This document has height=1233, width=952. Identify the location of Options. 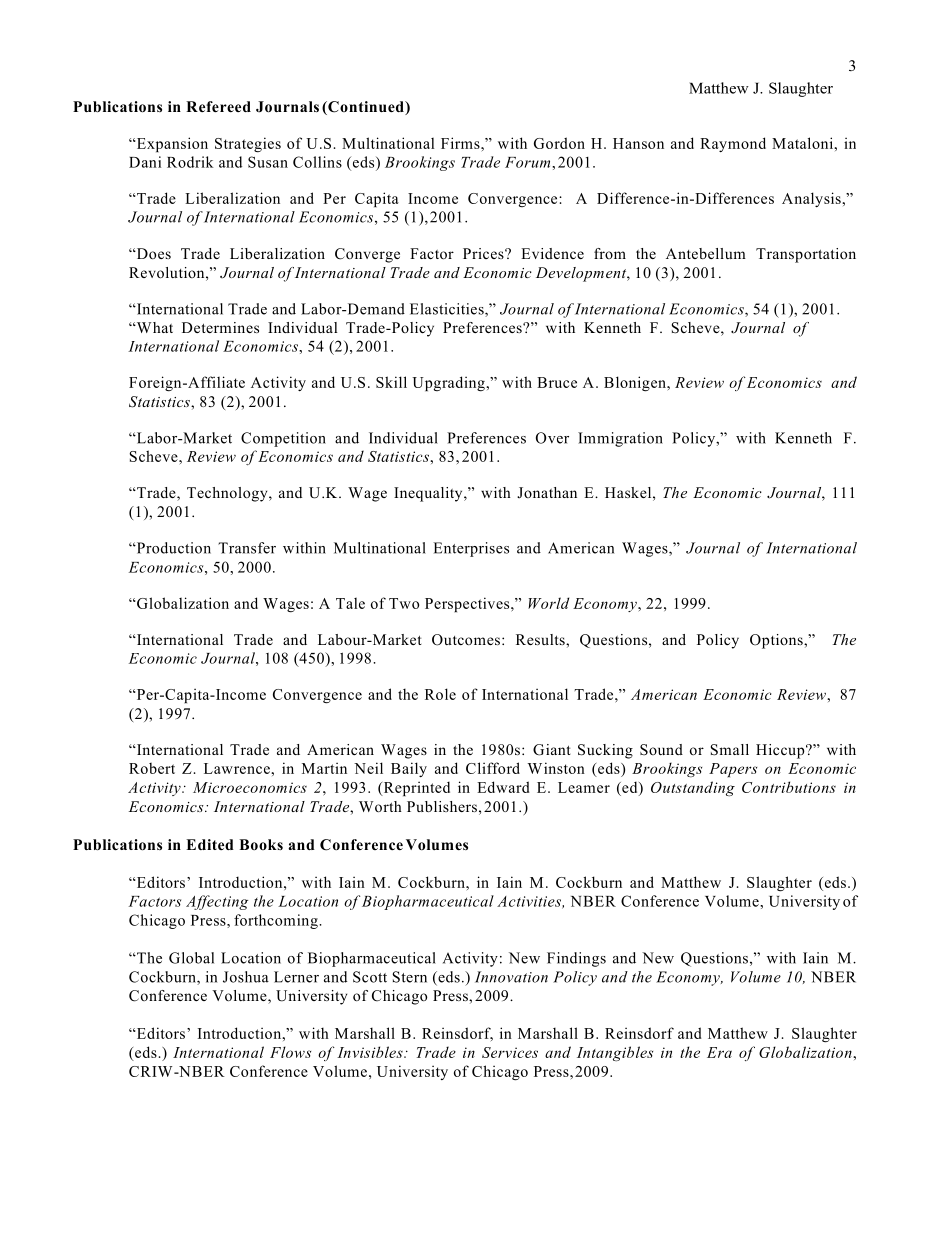
(777, 641).
